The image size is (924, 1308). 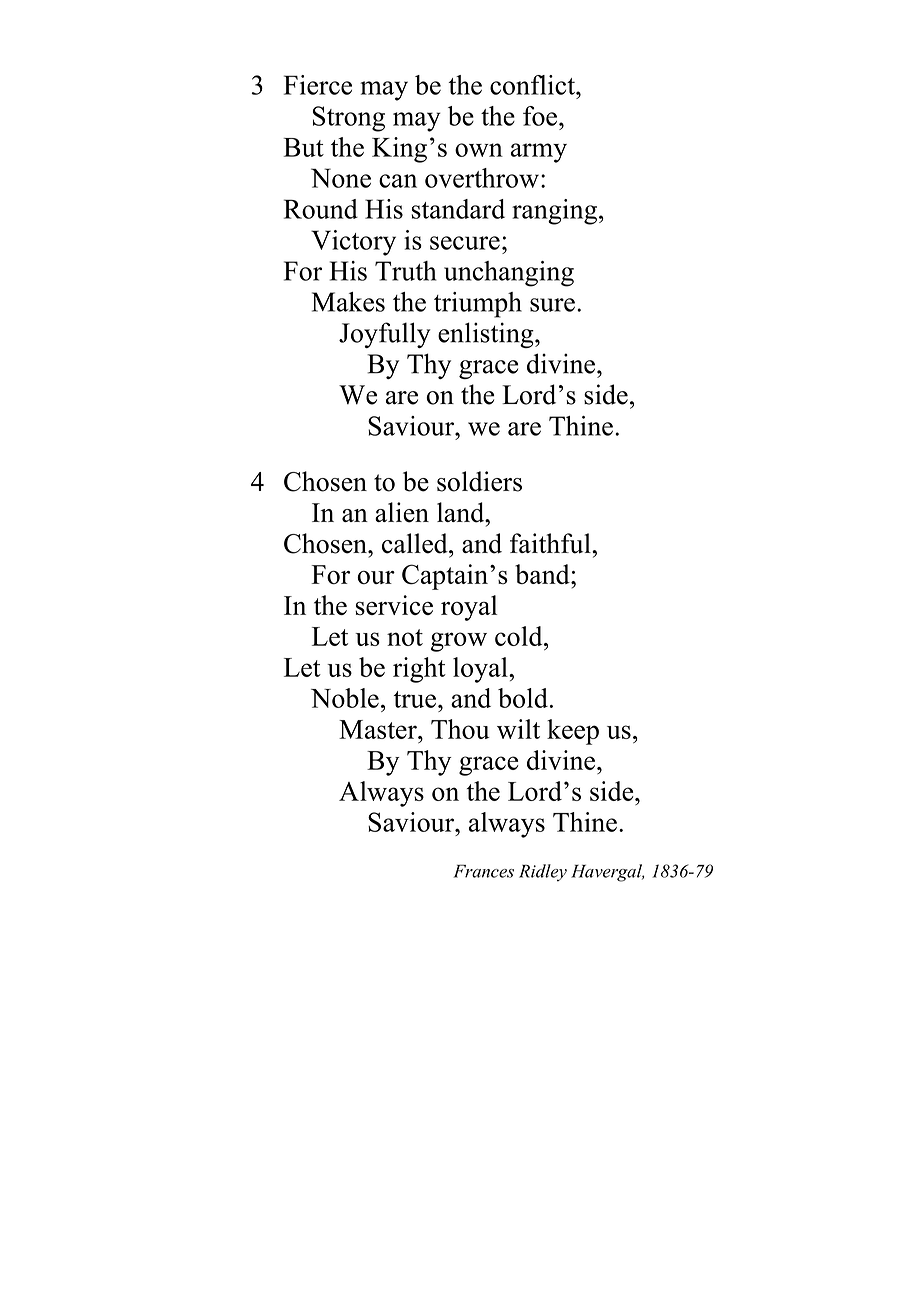 What do you see at coordinates (416, 543) in the page?
I see `called` at bounding box center [416, 543].
